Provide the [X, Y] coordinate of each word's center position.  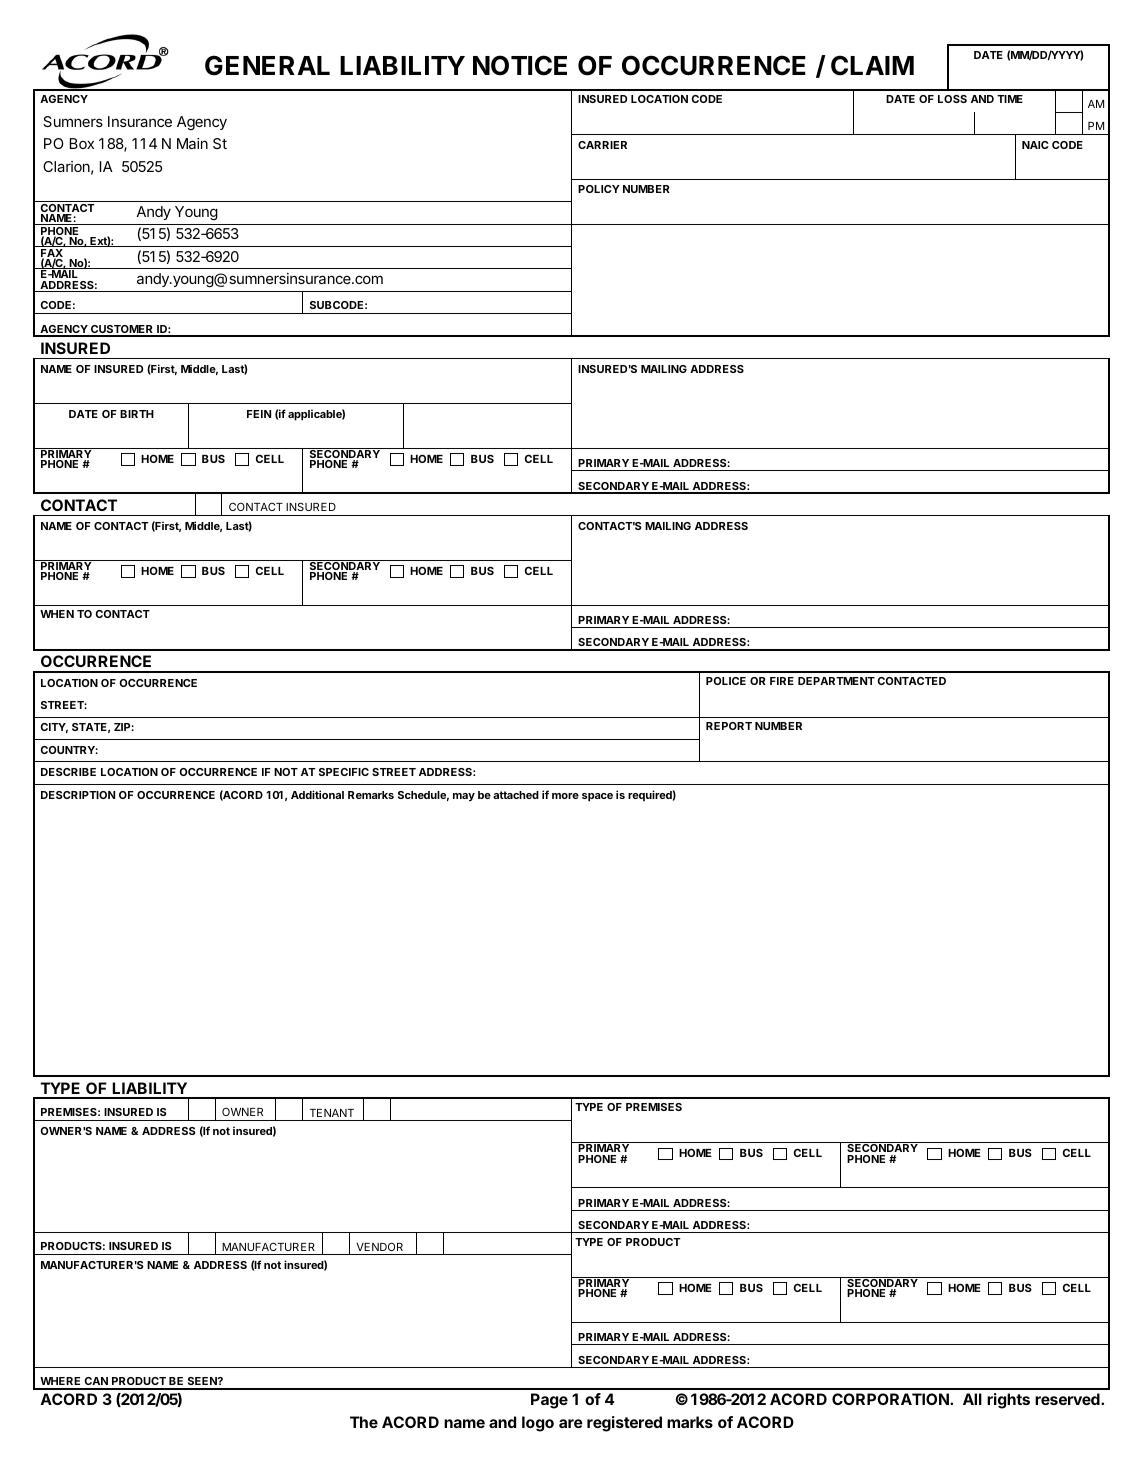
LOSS [952, 99]
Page [549, 1401]
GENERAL [267, 65]
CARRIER [602, 145]
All [972, 1399]
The [364, 1422]
